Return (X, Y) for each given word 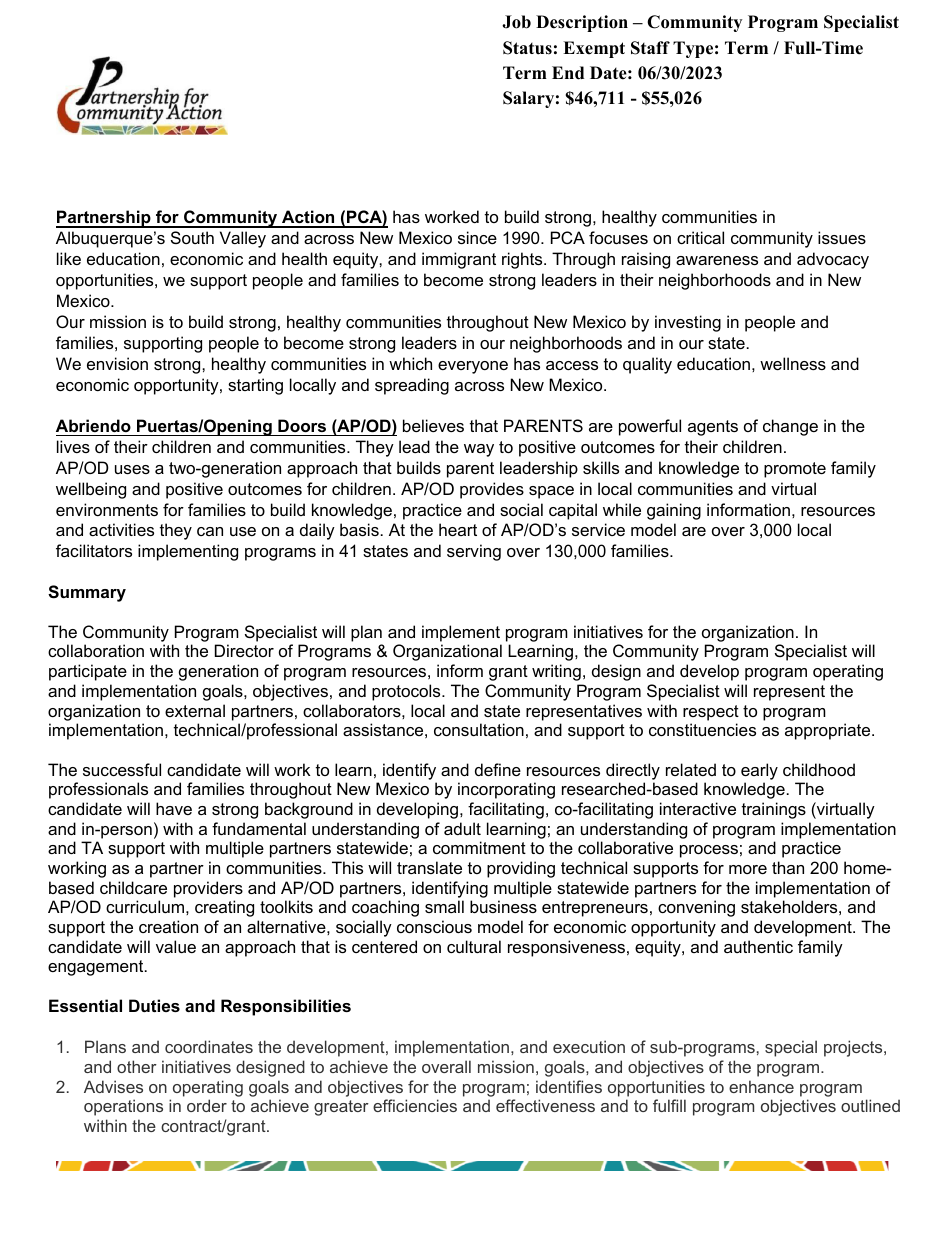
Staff (650, 48)
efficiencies (415, 1105)
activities (121, 529)
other (137, 1066)
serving (474, 552)
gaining (674, 511)
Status (527, 48)
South (192, 237)
